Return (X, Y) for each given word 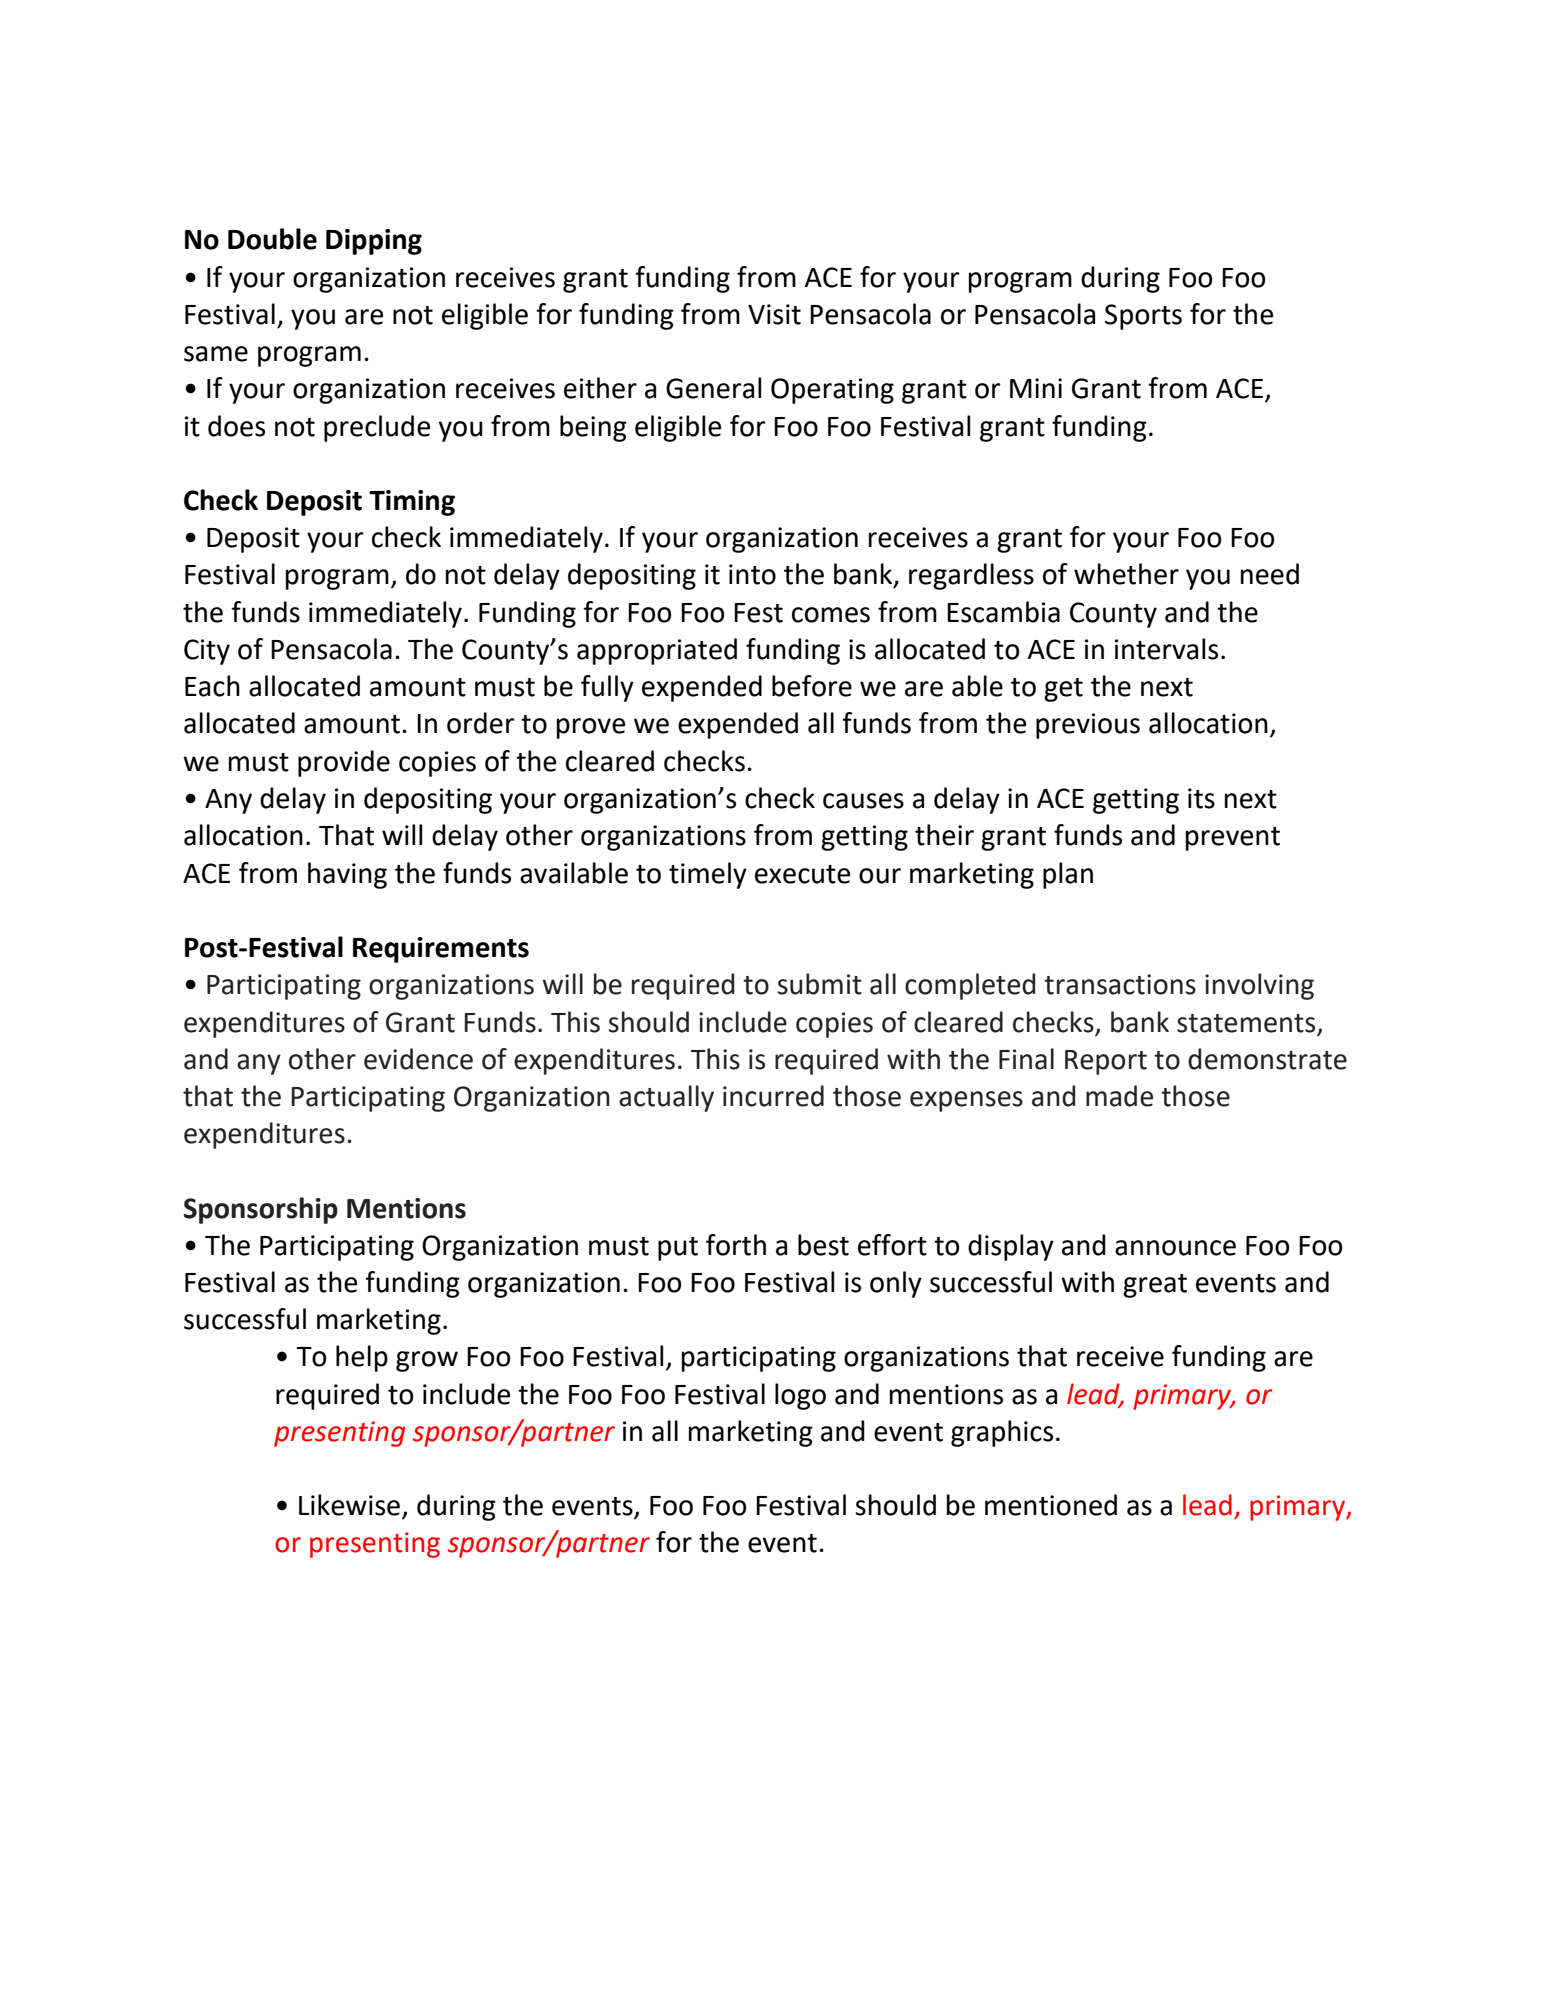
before (812, 686)
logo (800, 1396)
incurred (773, 1096)
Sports (1143, 317)
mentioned (1051, 1505)
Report (1106, 1062)
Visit (774, 314)
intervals (1166, 649)
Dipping (374, 242)
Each (212, 686)
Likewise (349, 1505)
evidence (418, 1059)
